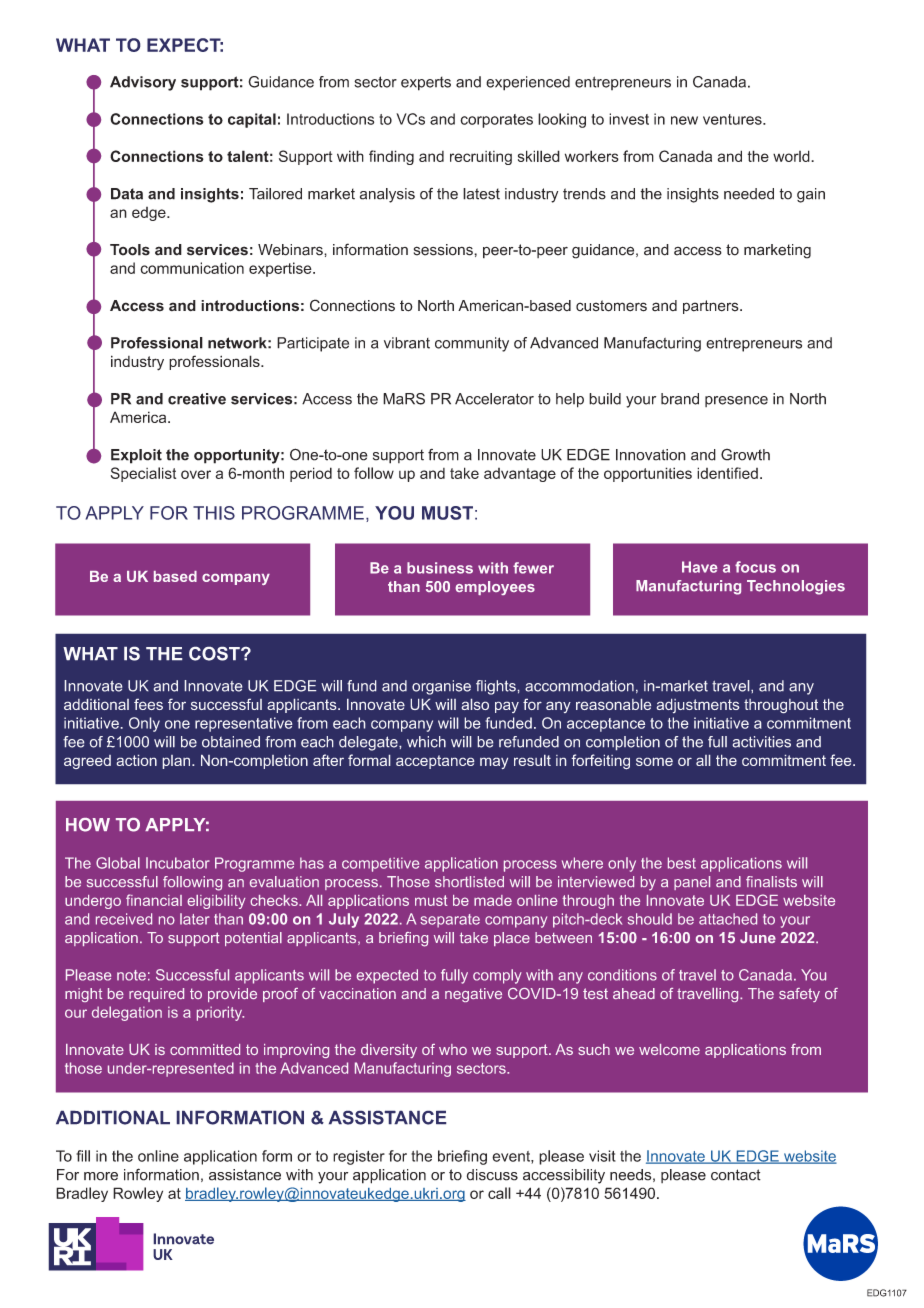 This screenshot has height=1308, width=924. I want to click on adjustments, so click(698, 706).
